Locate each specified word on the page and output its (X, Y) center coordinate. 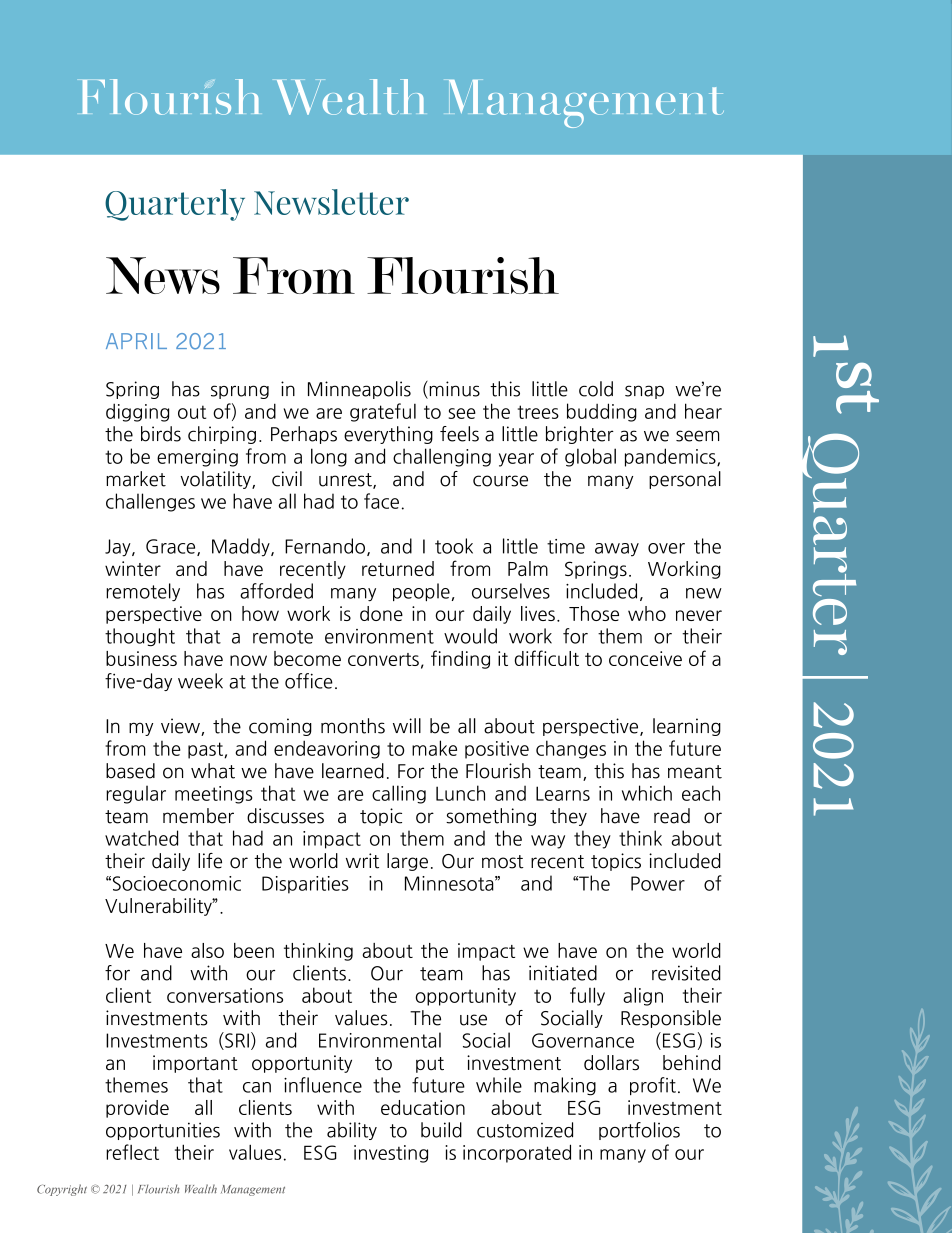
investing (391, 1154)
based (130, 771)
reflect (132, 1152)
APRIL (136, 341)
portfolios (639, 1131)
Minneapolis (359, 390)
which (647, 793)
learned (353, 771)
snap (644, 392)
